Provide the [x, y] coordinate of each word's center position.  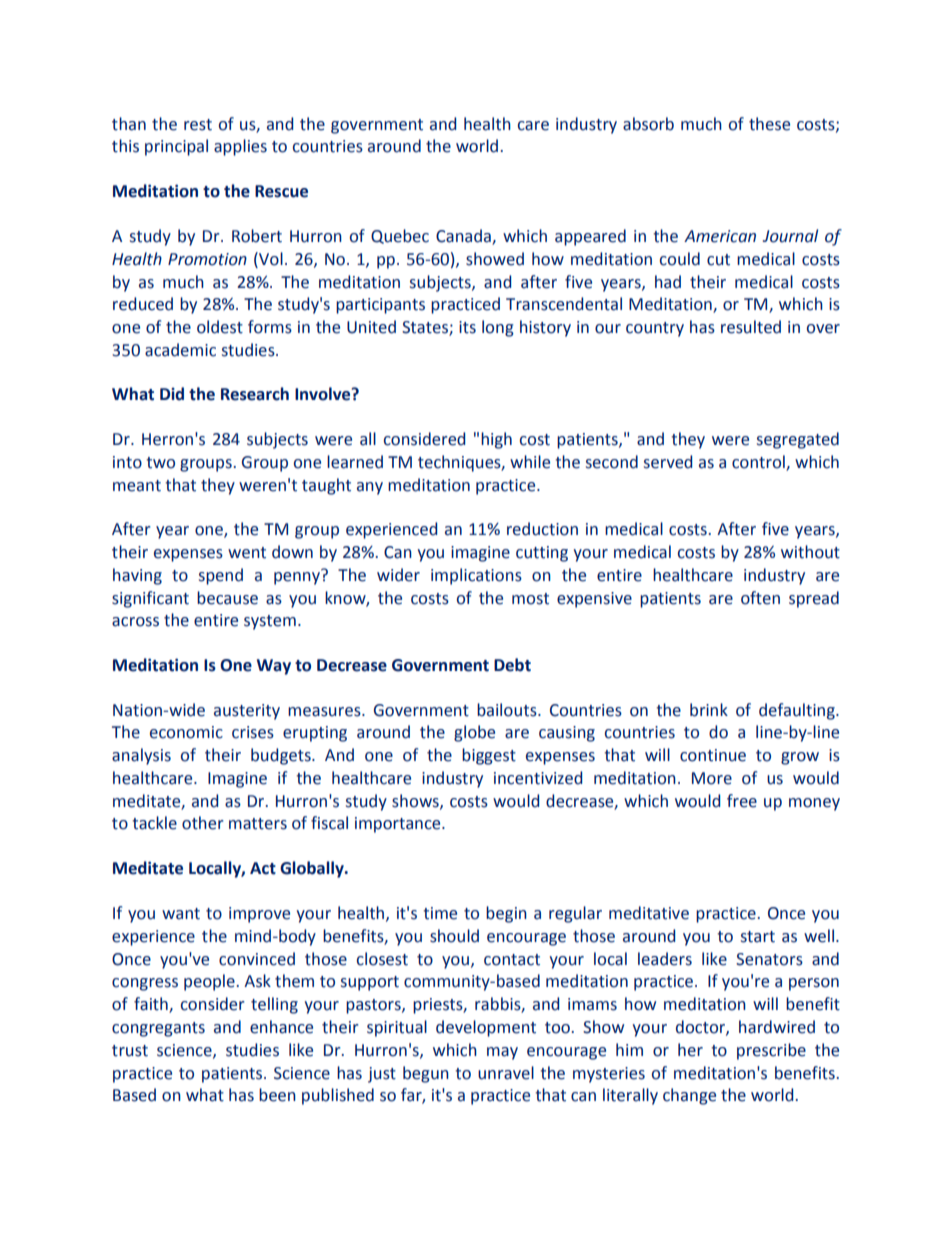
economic [186, 732]
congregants [158, 1029]
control [758, 462]
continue [713, 755]
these [769, 124]
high [496, 440]
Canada [464, 237]
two [160, 463]
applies [240, 147]
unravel [506, 1073]
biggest [489, 756]
